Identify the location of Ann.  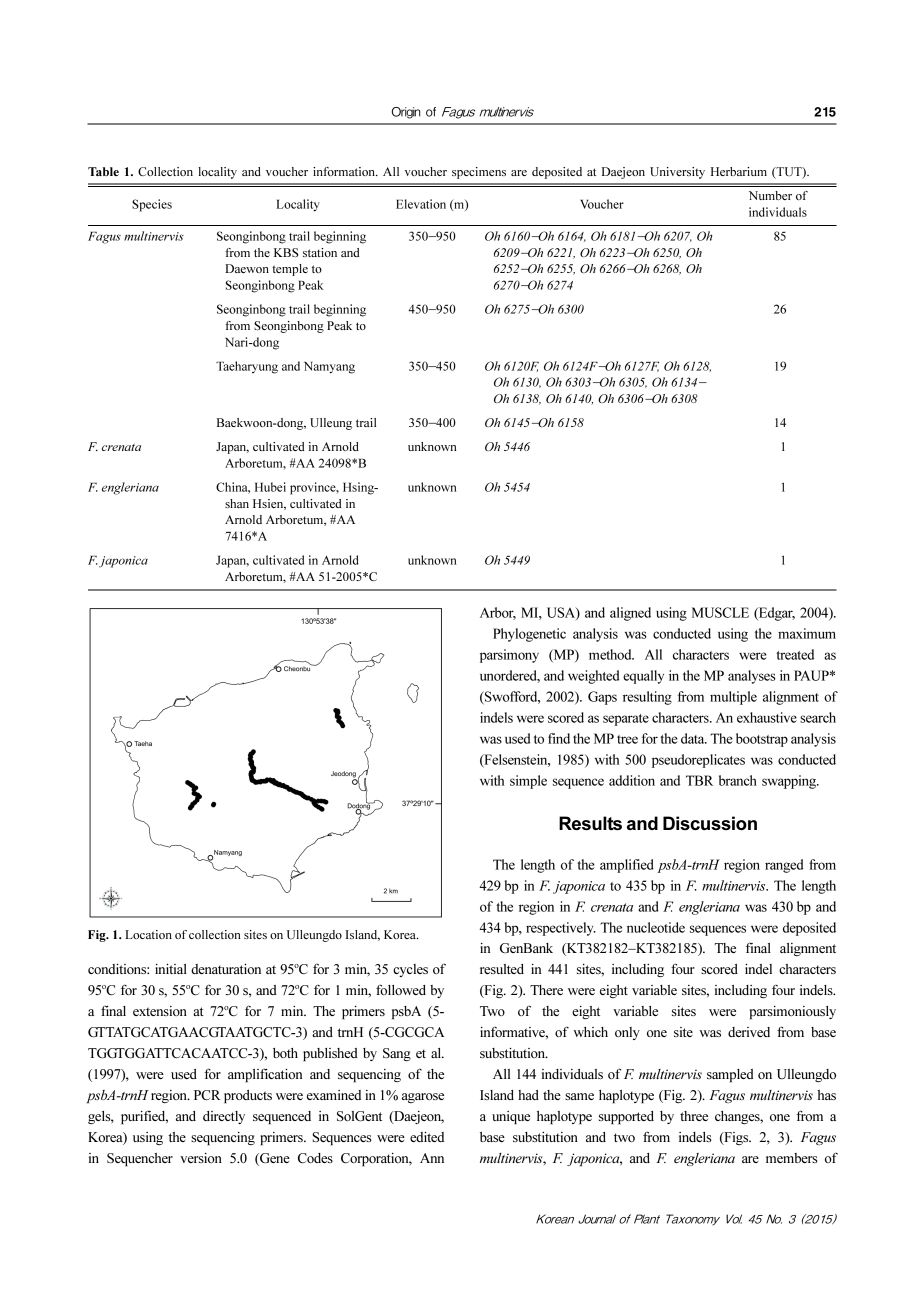
(432, 1158).
